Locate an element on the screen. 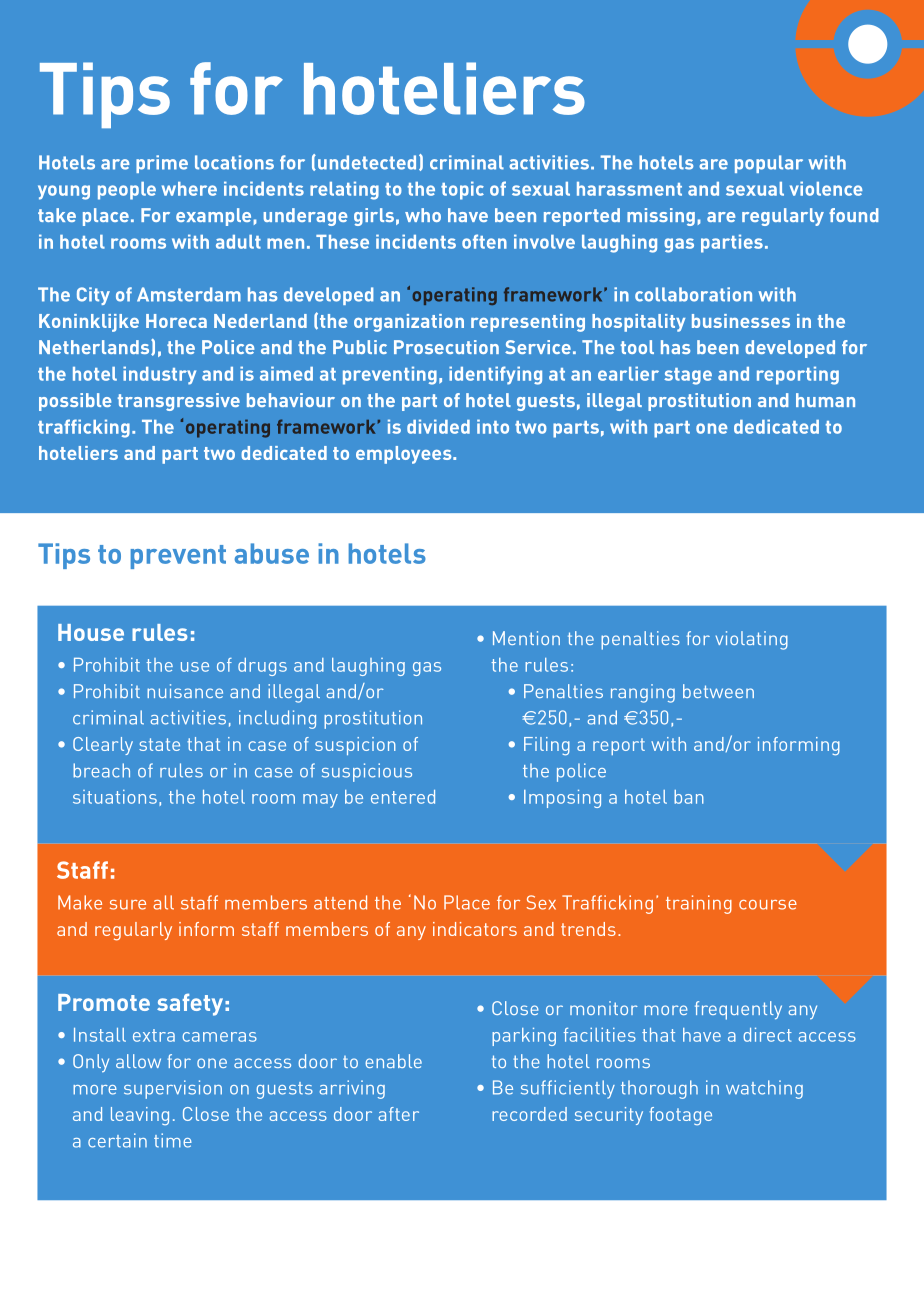 The image size is (924, 1311). entered is located at coordinates (403, 797).
